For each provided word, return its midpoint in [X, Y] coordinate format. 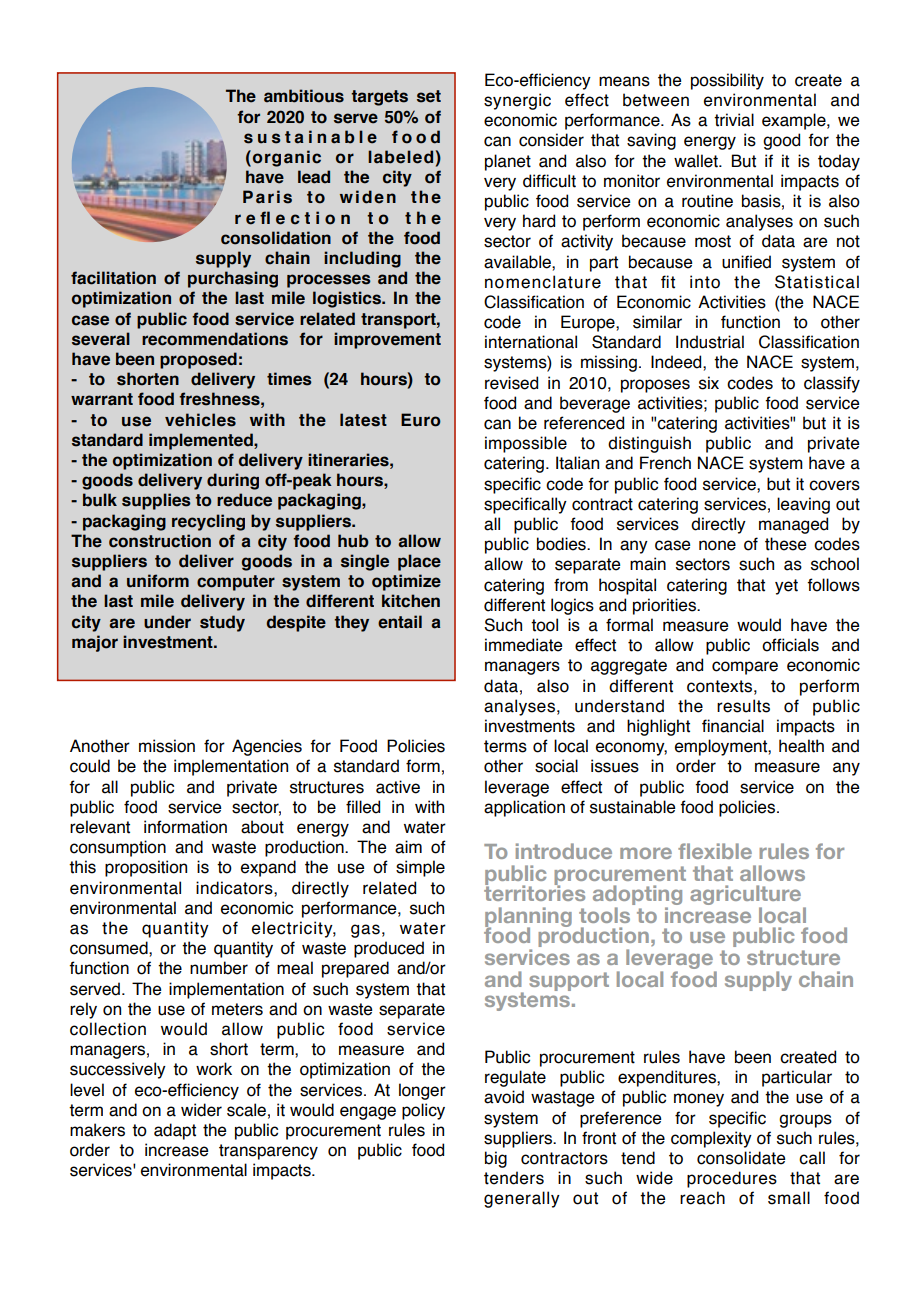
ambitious [304, 96]
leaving [803, 505]
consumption [118, 848]
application [524, 808]
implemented [202, 441]
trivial [734, 120]
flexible [715, 851]
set [429, 96]
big [496, 1159]
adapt [175, 1131]
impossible [526, 444]
